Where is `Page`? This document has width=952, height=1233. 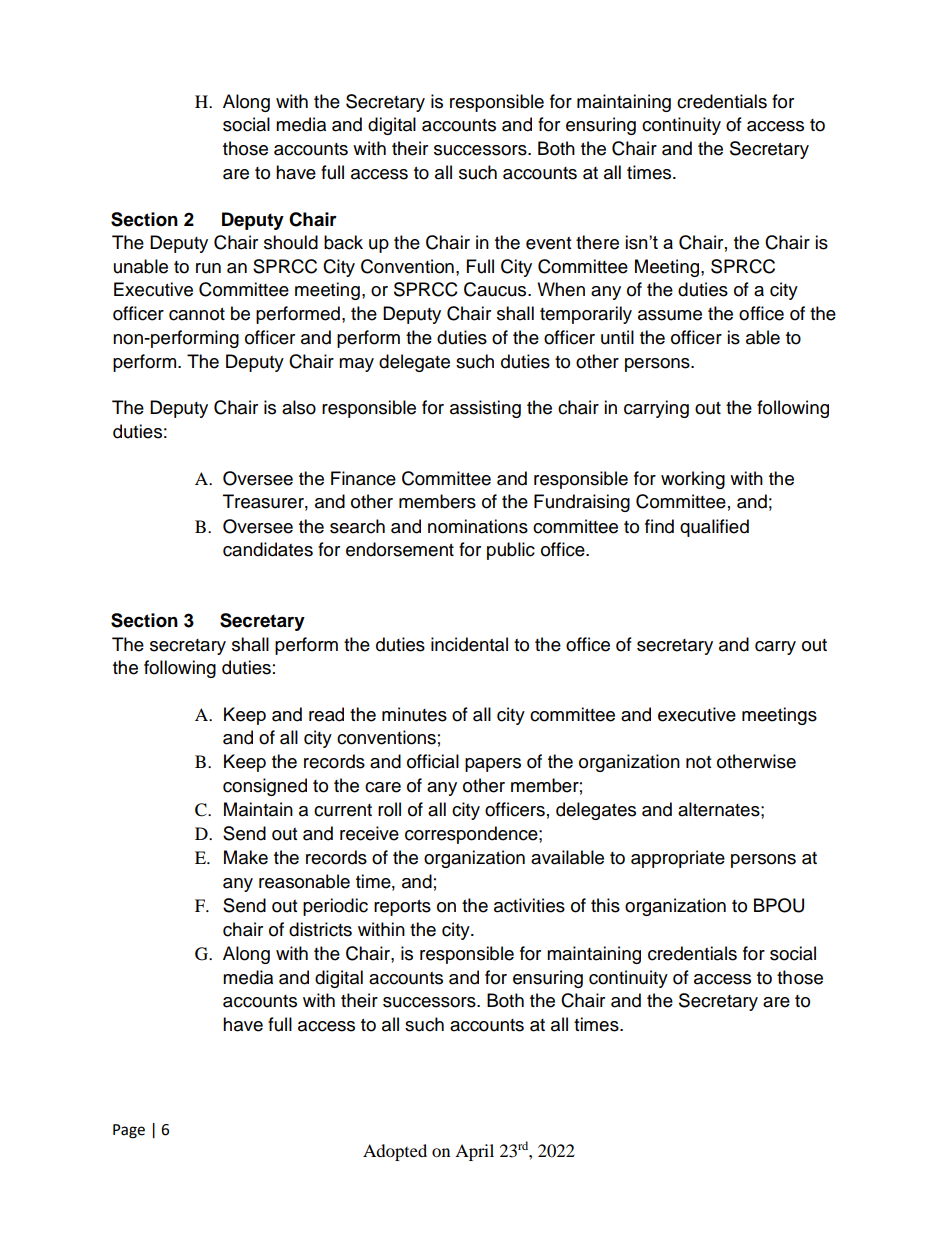
Page is located at coordinates (129, 1131).
